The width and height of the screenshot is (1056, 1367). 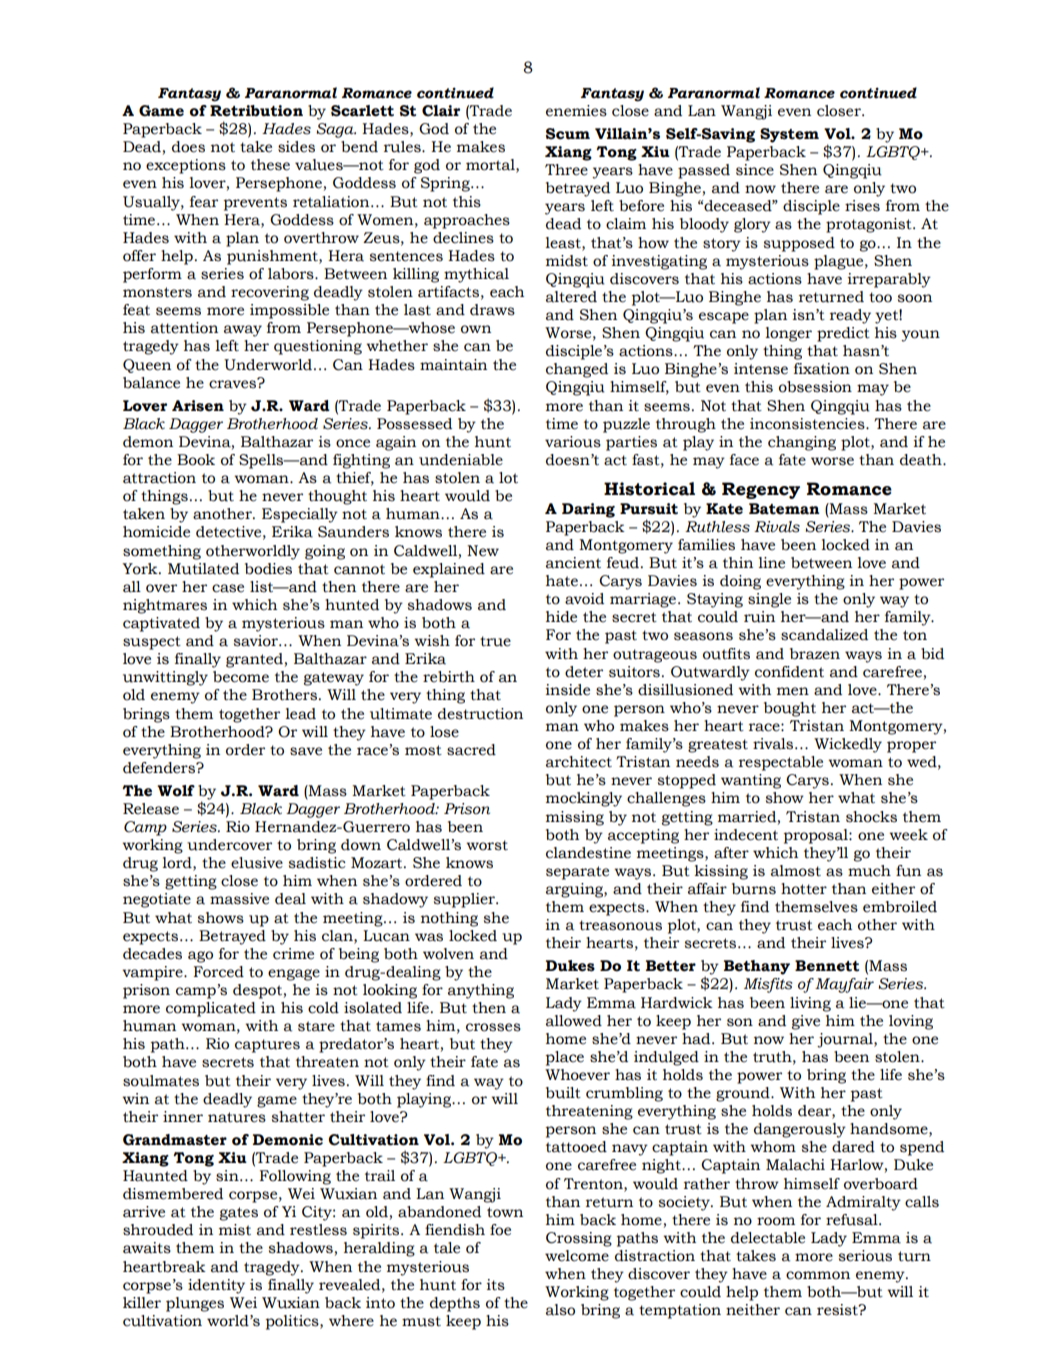 What do you see at coordinates (267, 1046) in the screenshot?
I see `captures` at bounding box center [267, 1046].
